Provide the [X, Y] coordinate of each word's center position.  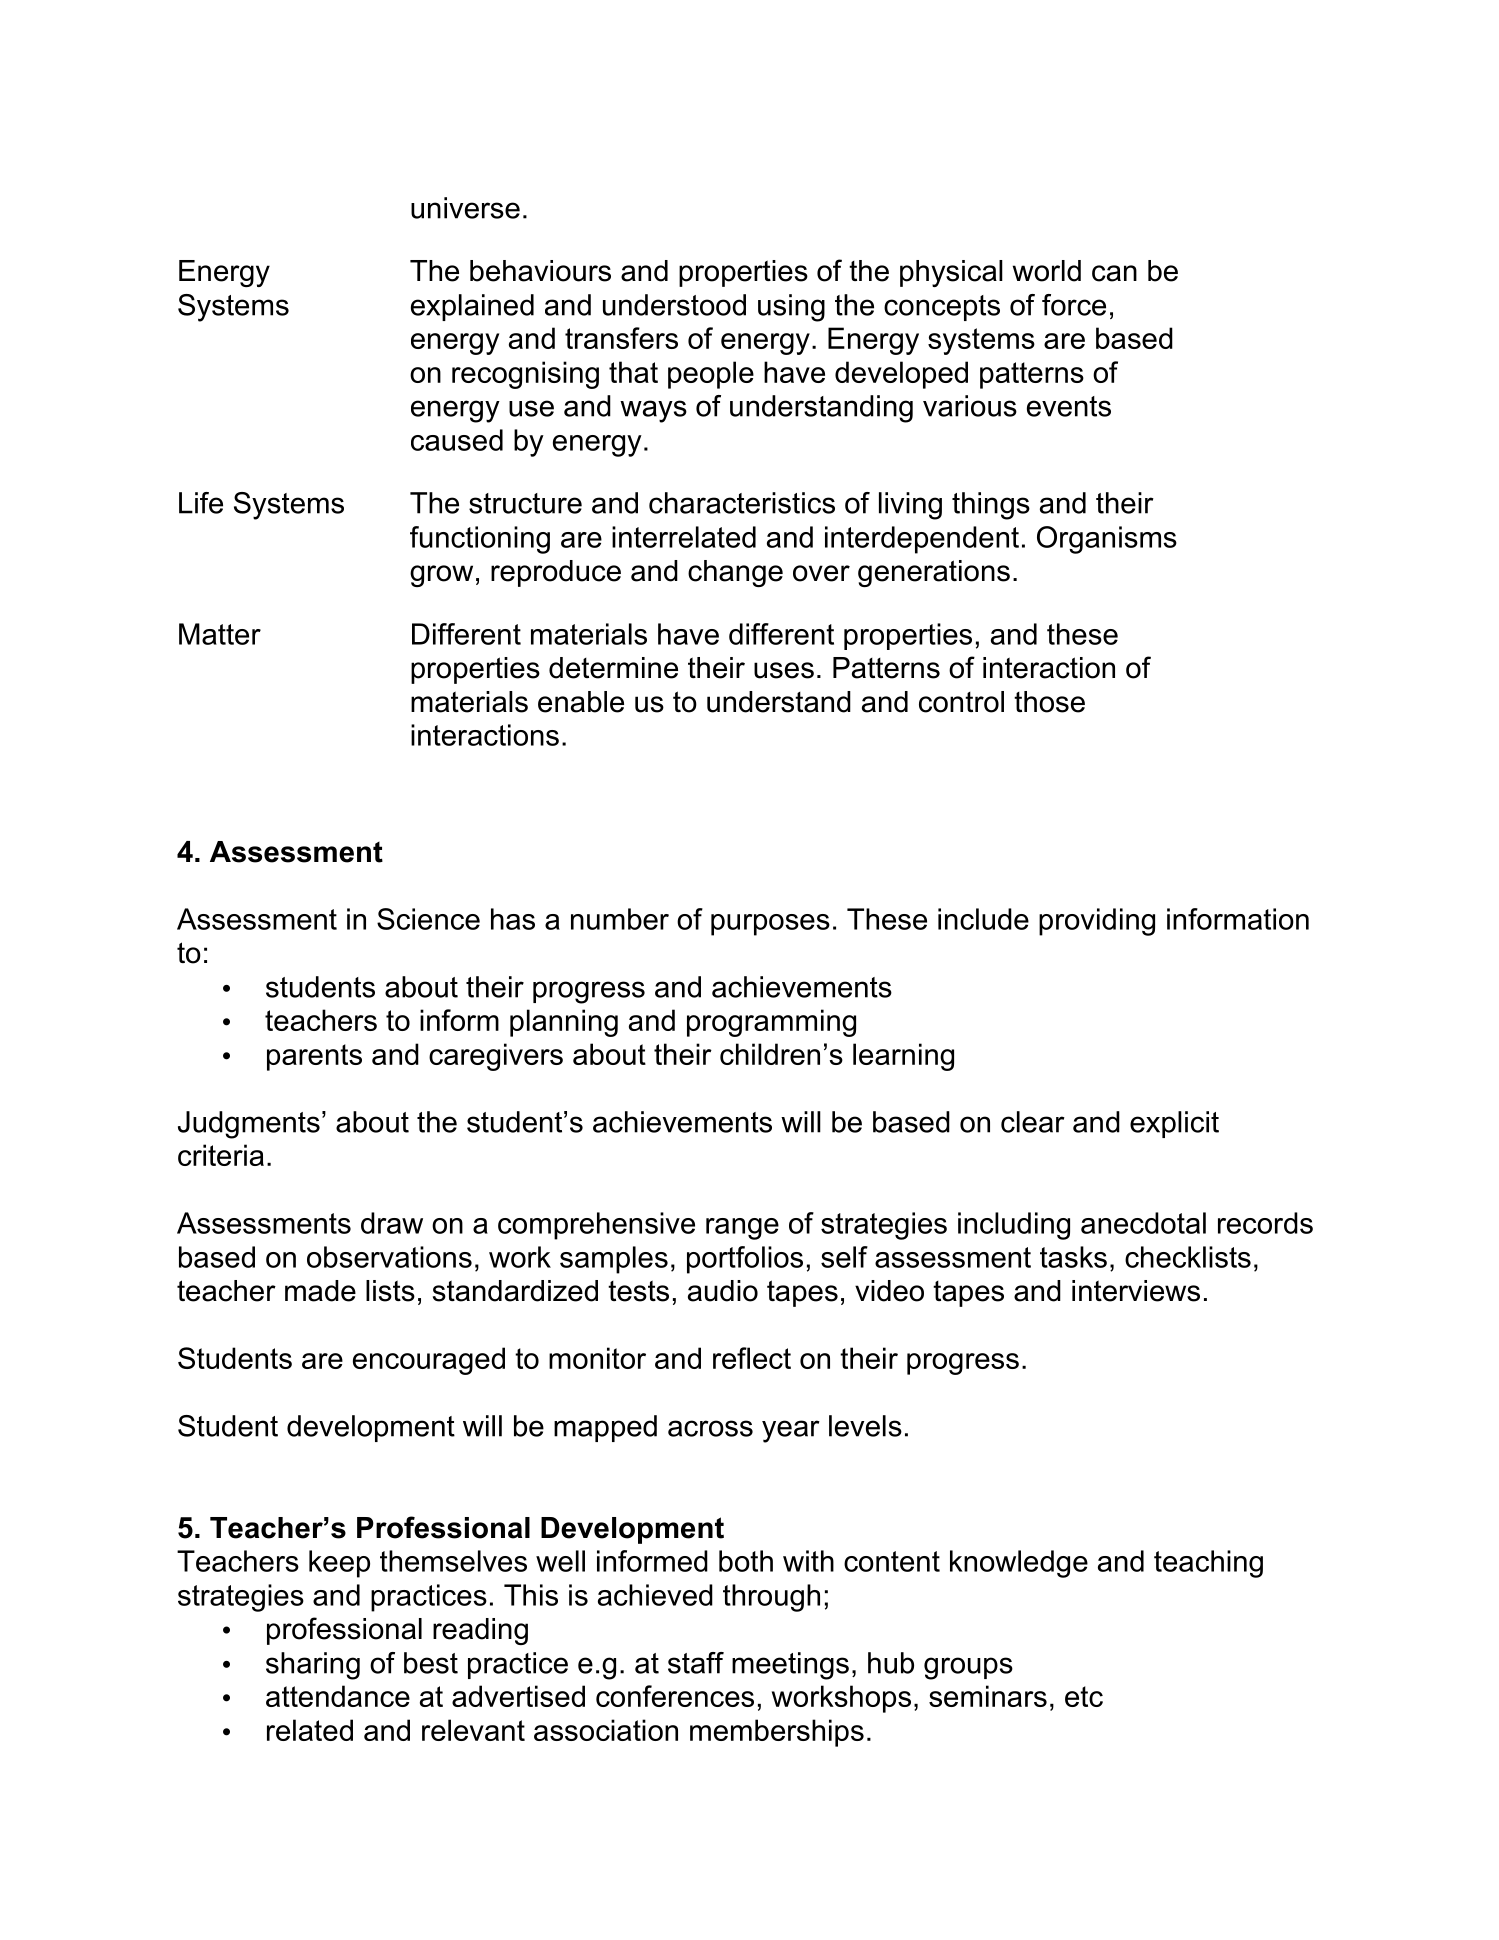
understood [674, 305]
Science [428, 919]
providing [1097, 922]
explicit [1174, 1124]
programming [771, 1023]
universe [465, 208]
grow [441, 576]
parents [314, 1057]
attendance [338, 1696]
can [1114, 273]
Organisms [1107, 540]
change [735, 573]
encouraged [429, 1361]
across [710, 1428]
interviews [1136, 1291]
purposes [770, 925]
